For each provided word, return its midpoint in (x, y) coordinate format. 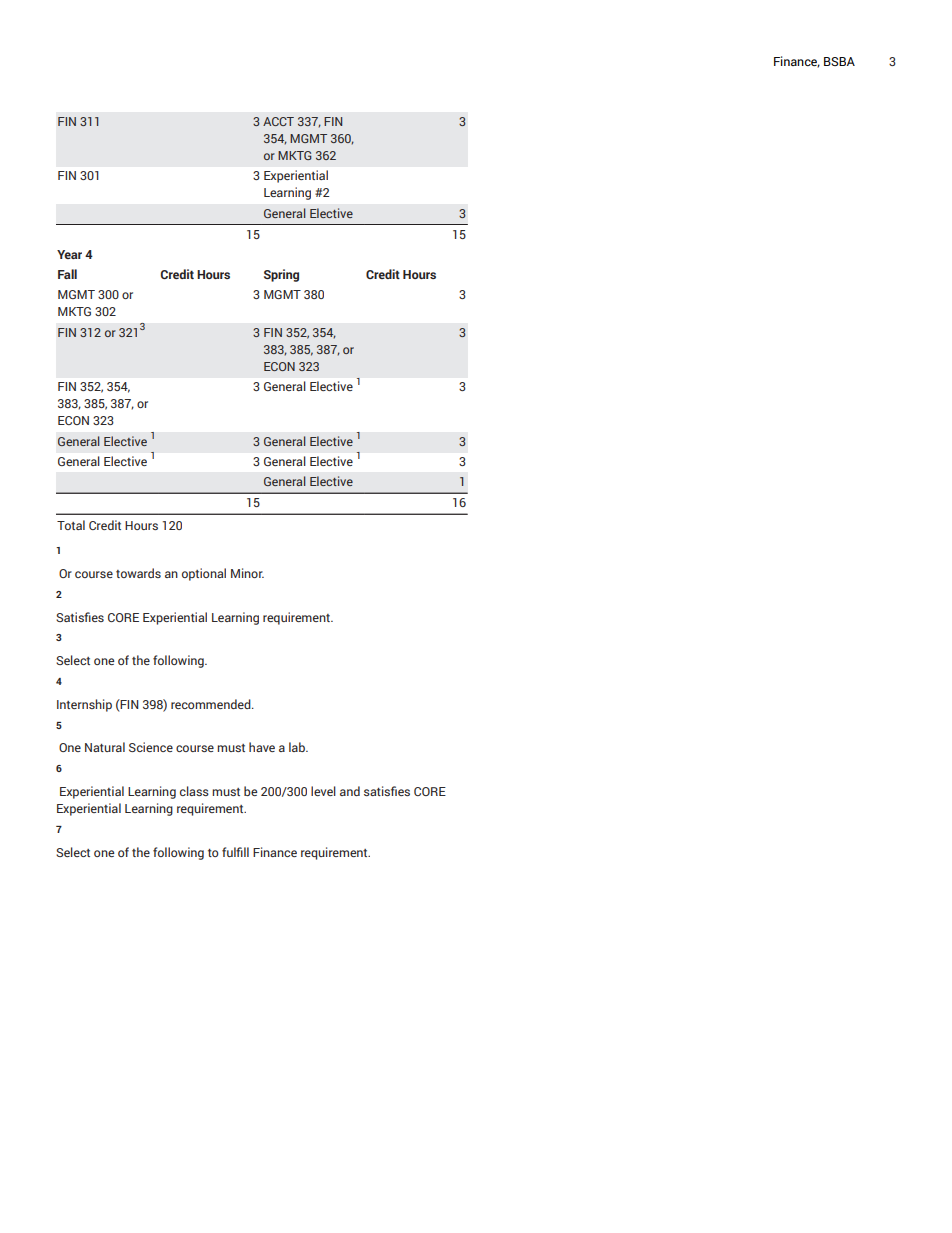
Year (69, 254)
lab (298, 747)
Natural (105, 747)
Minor (247, 573)
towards (138, 573)
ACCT (278, 121)
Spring (281, 275)
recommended (212, 704)
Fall (67, 274)
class (194, 791)
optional (204, 574)
